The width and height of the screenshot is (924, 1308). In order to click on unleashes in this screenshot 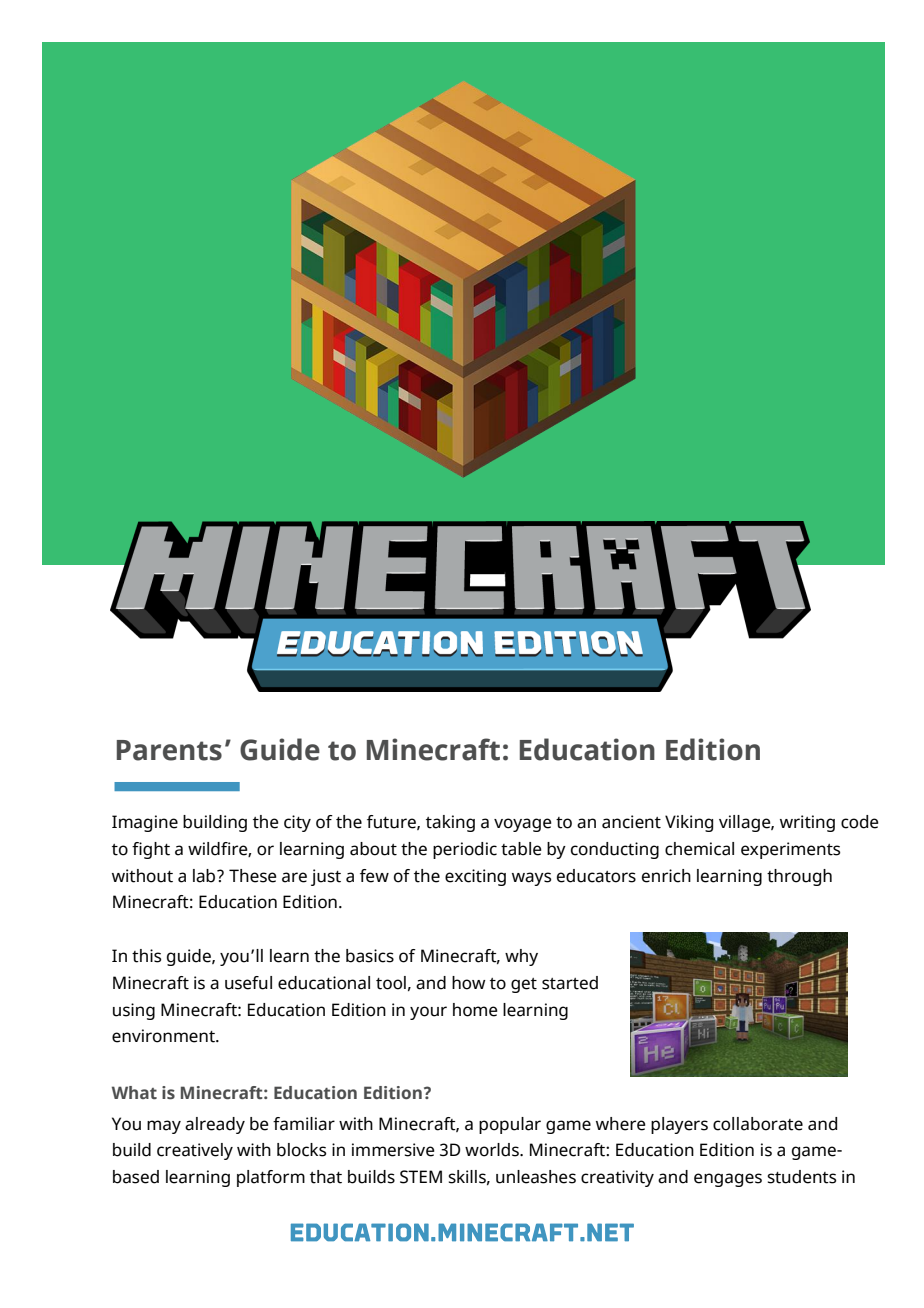, I will do `click(536, 1177)`.
